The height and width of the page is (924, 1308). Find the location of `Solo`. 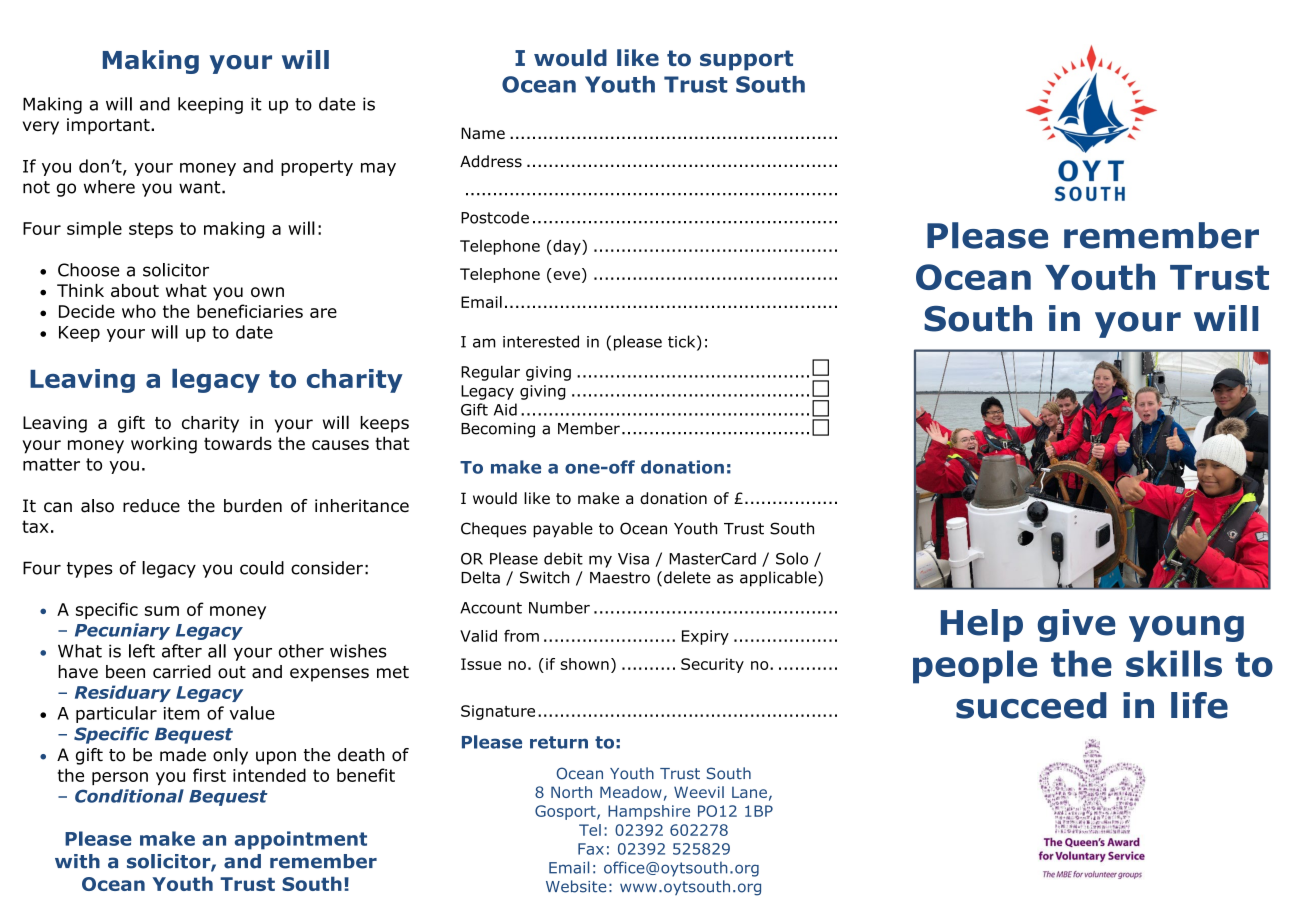

Solo is located at coordinates (792, 558).
